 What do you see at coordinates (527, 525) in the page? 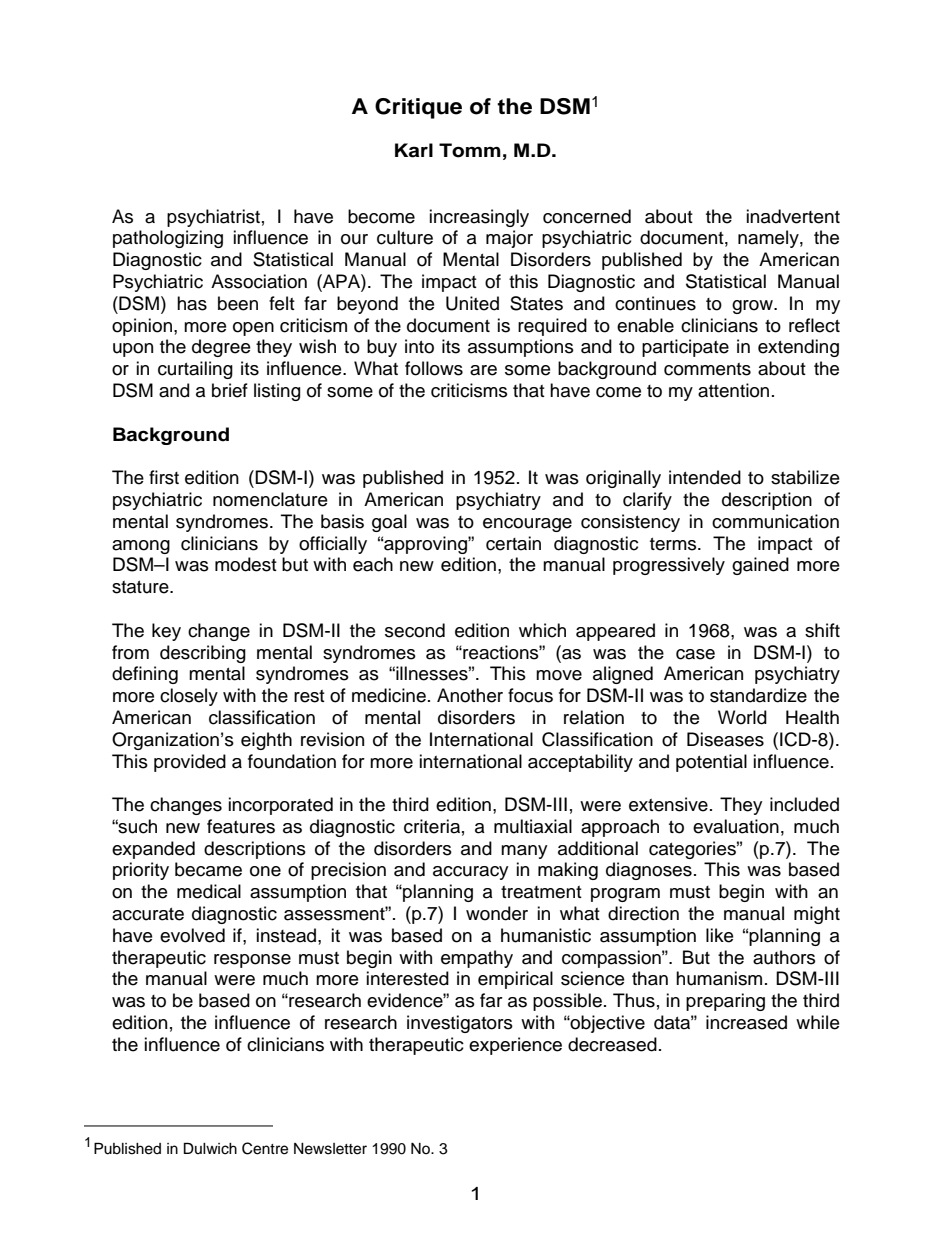
I see `encourage` at bounding box center [527, 525].
